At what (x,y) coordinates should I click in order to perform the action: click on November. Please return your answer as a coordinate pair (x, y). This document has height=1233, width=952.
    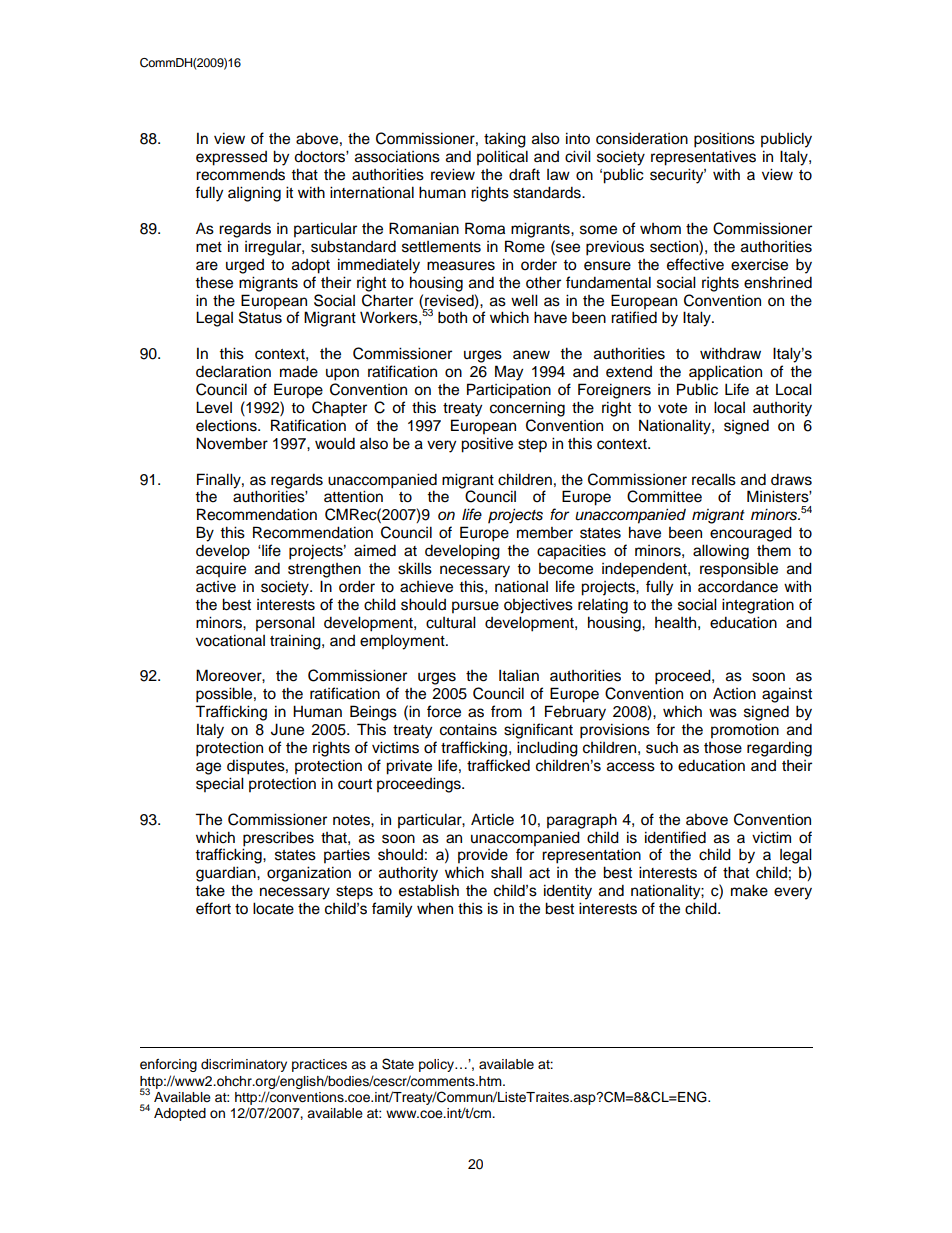
    Looking at the image, I should click on (232, 443).
